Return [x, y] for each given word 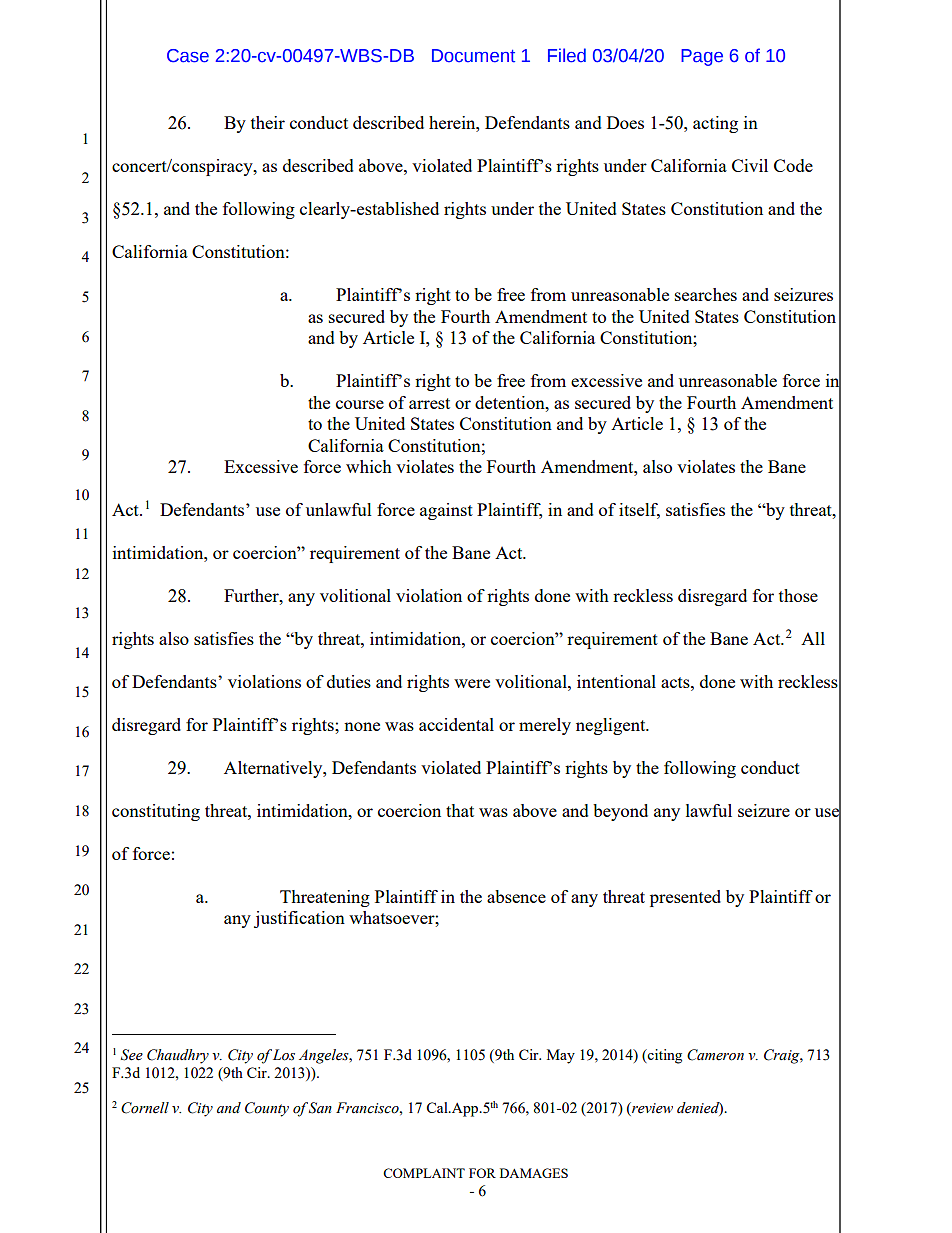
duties [349, 681]
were [472, 683]
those [798, 595]
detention [511, 402]
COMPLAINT [424, 1173]
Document [473, 56]
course [360, 404]
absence [516, 896]
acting [715, 124]
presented [685, 898]
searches [706, 294]
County [267, 1109]
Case [188, 56]
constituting [156, 812]
